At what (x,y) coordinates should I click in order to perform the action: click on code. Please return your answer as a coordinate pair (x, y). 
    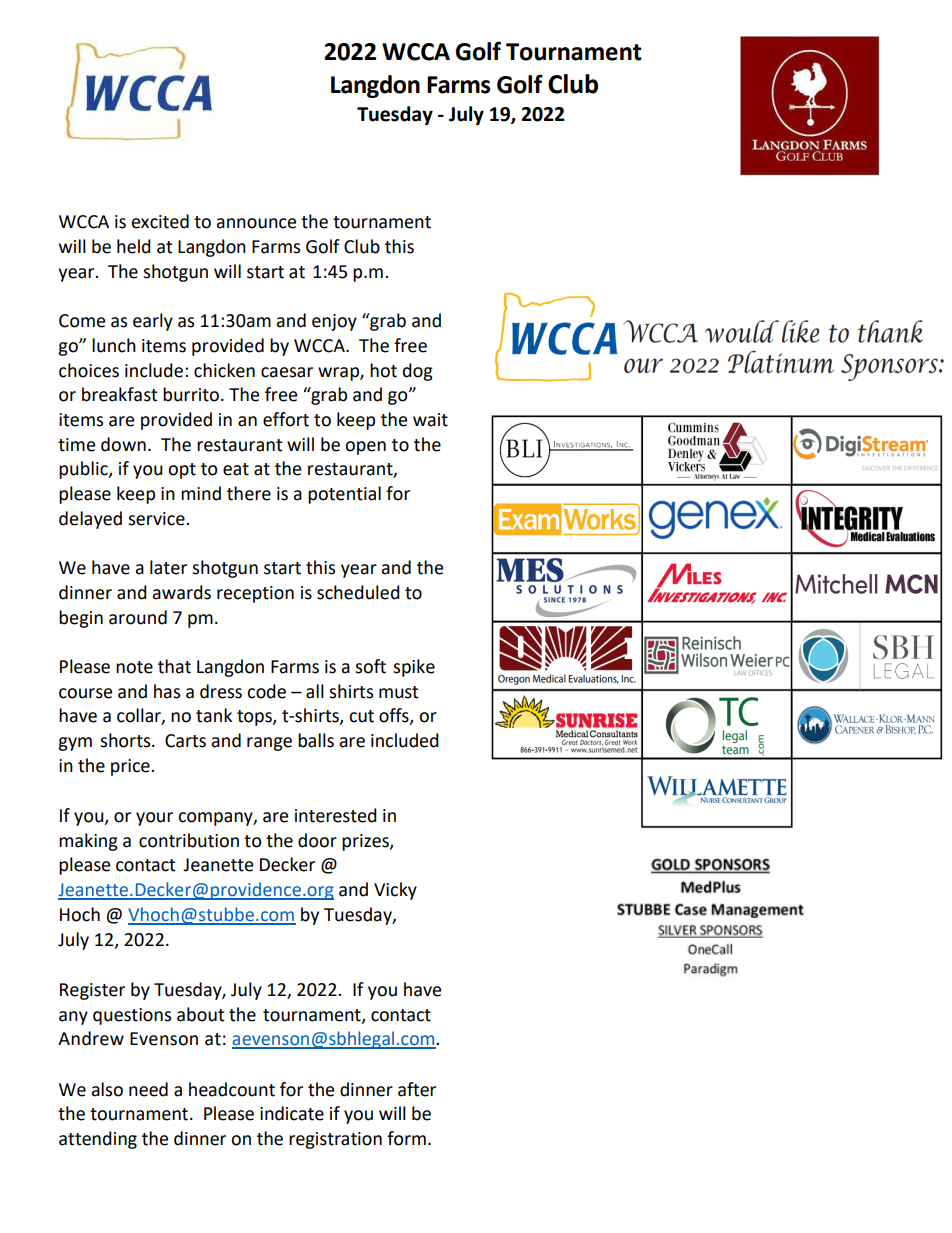
    Looking at the image, I should click on (266, 691).
